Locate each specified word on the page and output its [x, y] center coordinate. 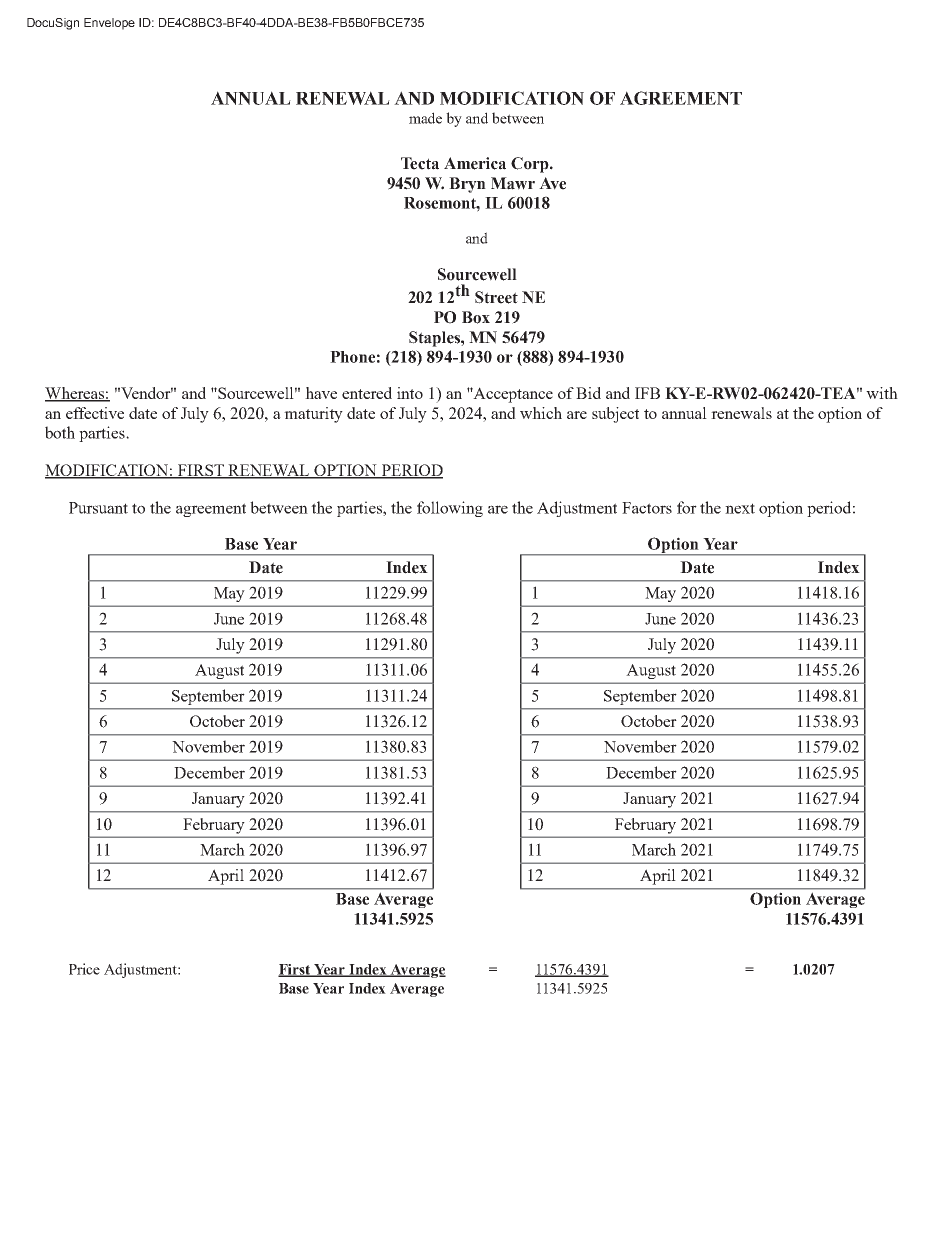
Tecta [420, 163]
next [740, 508]
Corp [531, 165]
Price [84, 969]
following [450, 509]
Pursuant [98, 508]
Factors [647, 508]
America [475, 163]
